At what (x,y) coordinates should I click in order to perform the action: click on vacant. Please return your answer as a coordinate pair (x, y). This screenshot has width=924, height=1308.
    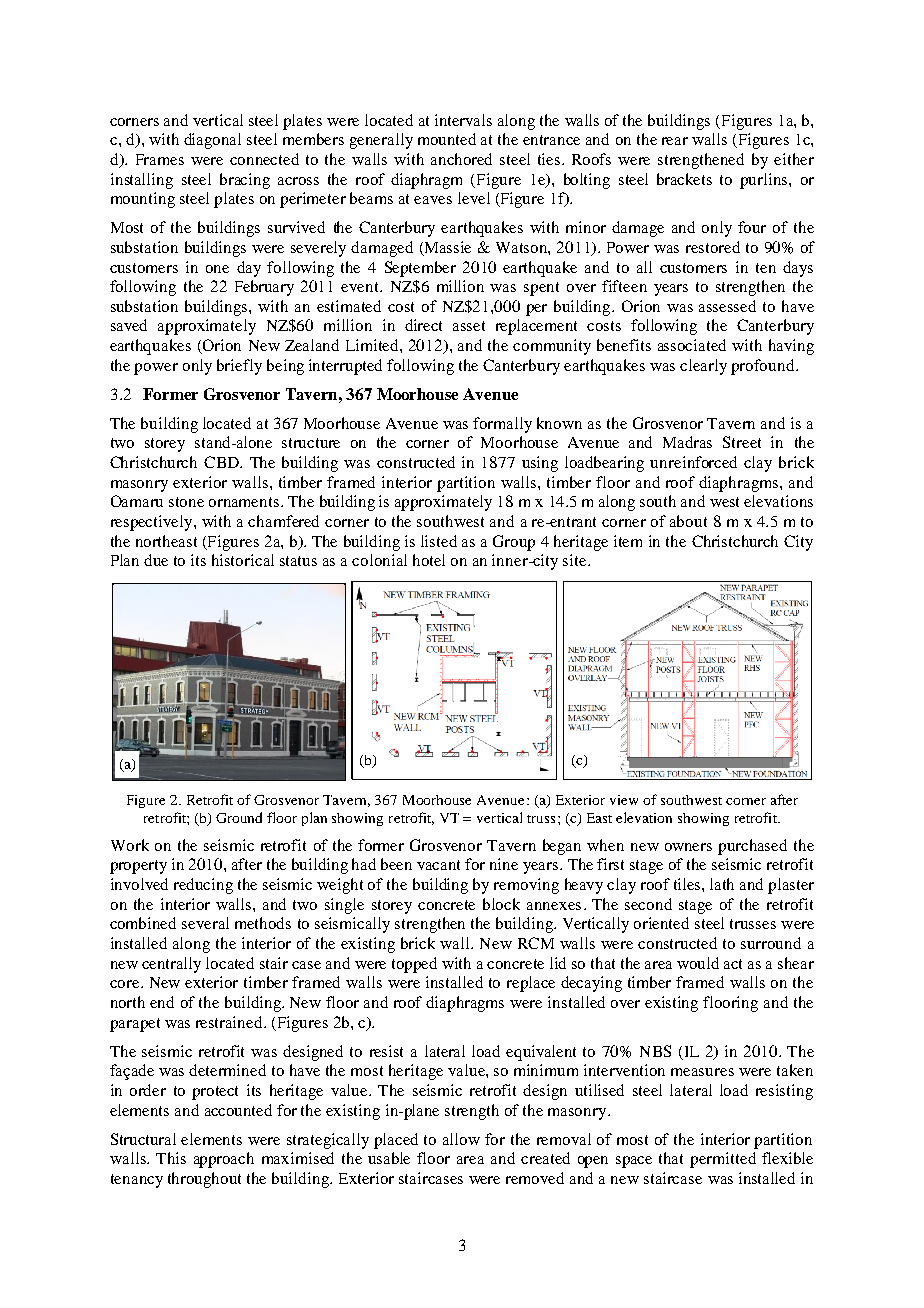
    Looking at the image, I should click on (438, 865).
